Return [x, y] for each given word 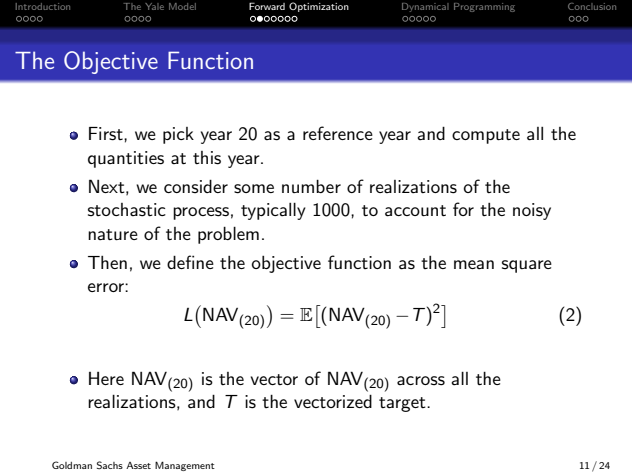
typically [273, 211]
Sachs [110, 465]
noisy [532, 211]
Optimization [319, 7]
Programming [484, 7]
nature [113, 234]
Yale [154, 6]
